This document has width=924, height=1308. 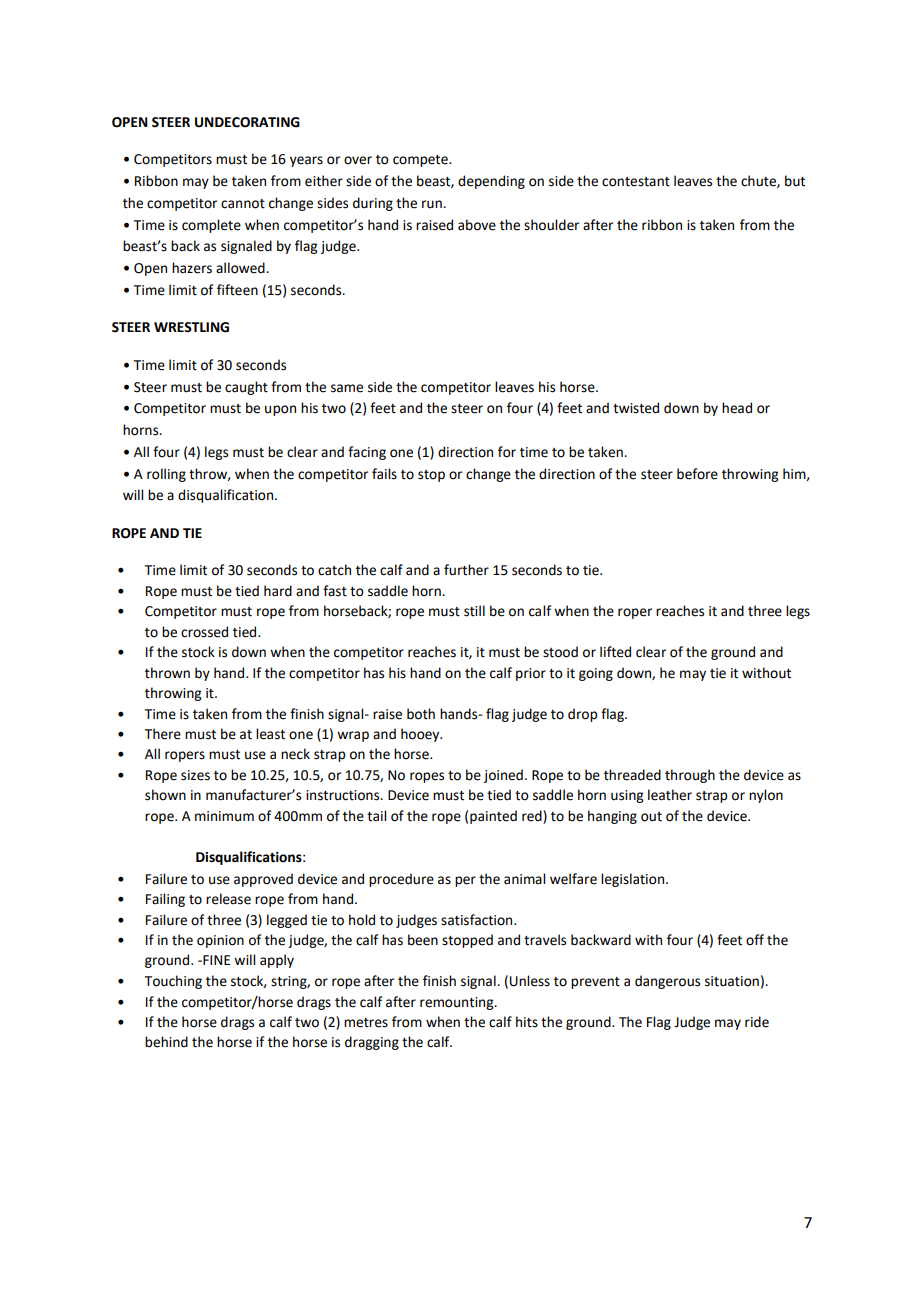 I want to click on prior, so click(x=531, y=674).
